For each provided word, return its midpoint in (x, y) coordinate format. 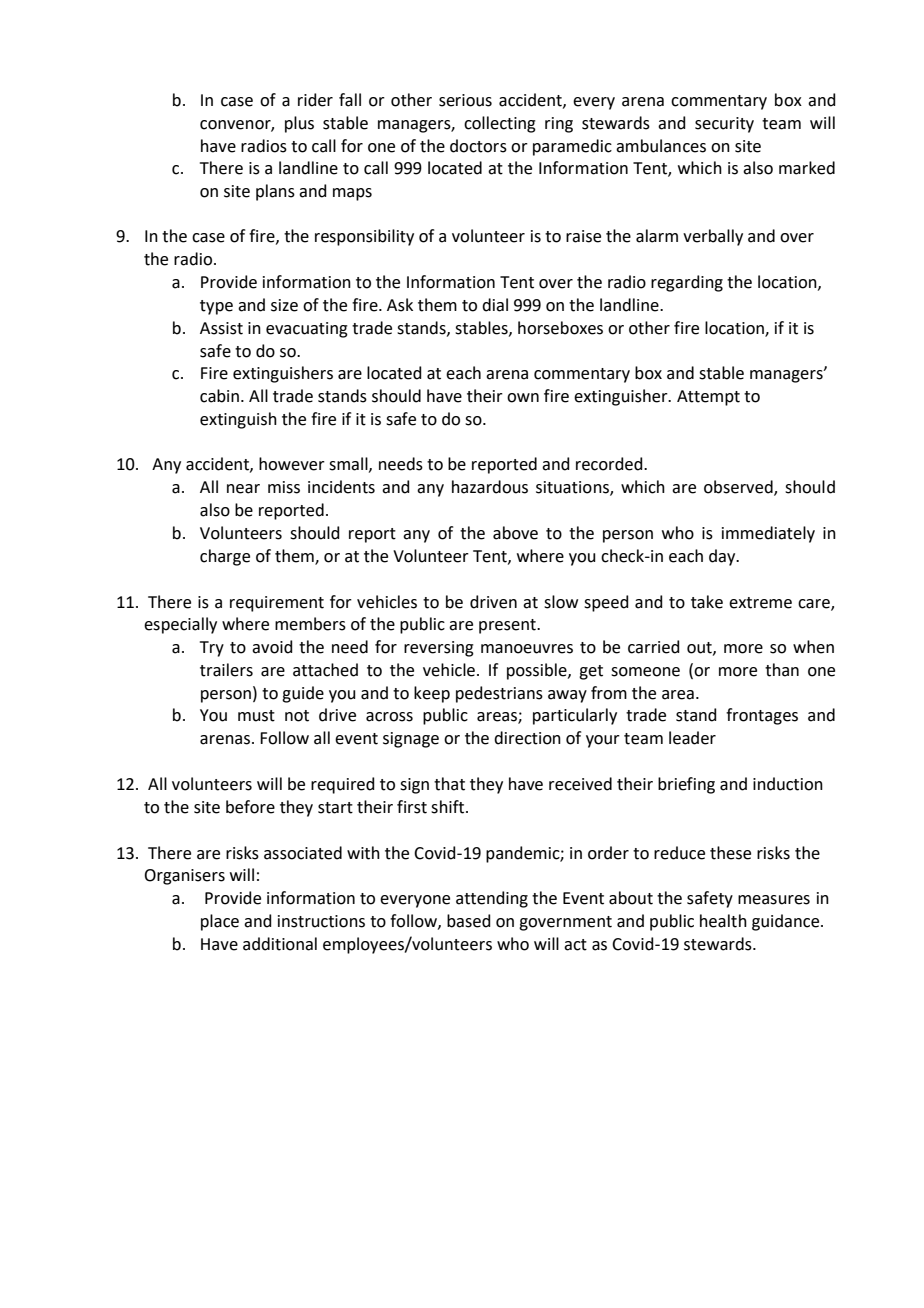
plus (299, 124)
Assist (221, 328)
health (723, 921)
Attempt (708, 398)
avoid (272, 647)
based (469, 921)
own (523, 398)
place (220, 922)
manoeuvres (527, 649)
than (782, 670)
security (724, 125)
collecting (500, 124)
